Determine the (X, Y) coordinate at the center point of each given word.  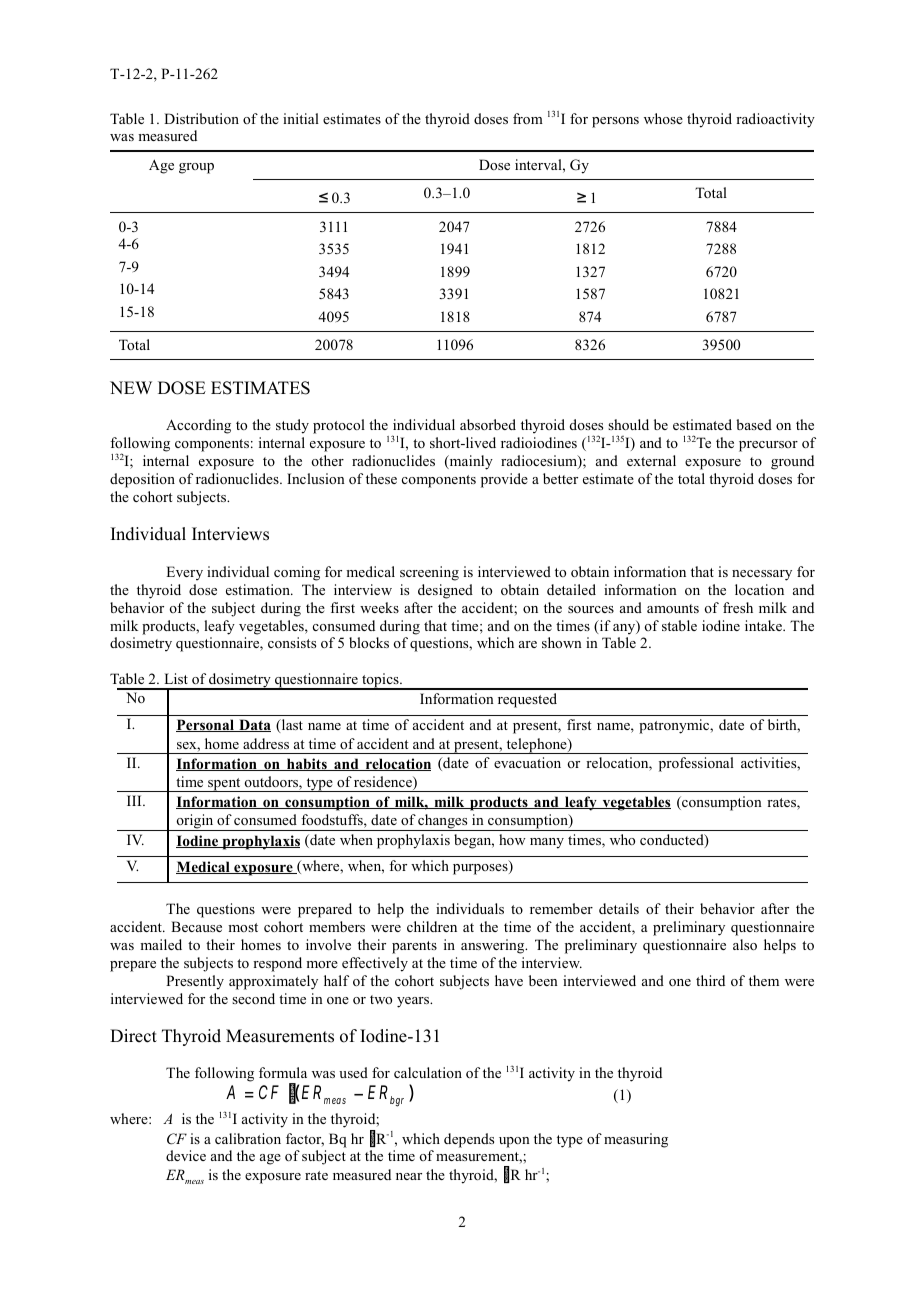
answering (494, 946)
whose (663, 118)
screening (429, 573)
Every (184, 573)
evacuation (527, 762)
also (745, 944)
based (754, 424)
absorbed (488, 424)
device (186, 1155)
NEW (131, 387)
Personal (206, 725)
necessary (762, 575)
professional (696, 764)
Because (196, 926)
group (196, 168)
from (528, 118)
